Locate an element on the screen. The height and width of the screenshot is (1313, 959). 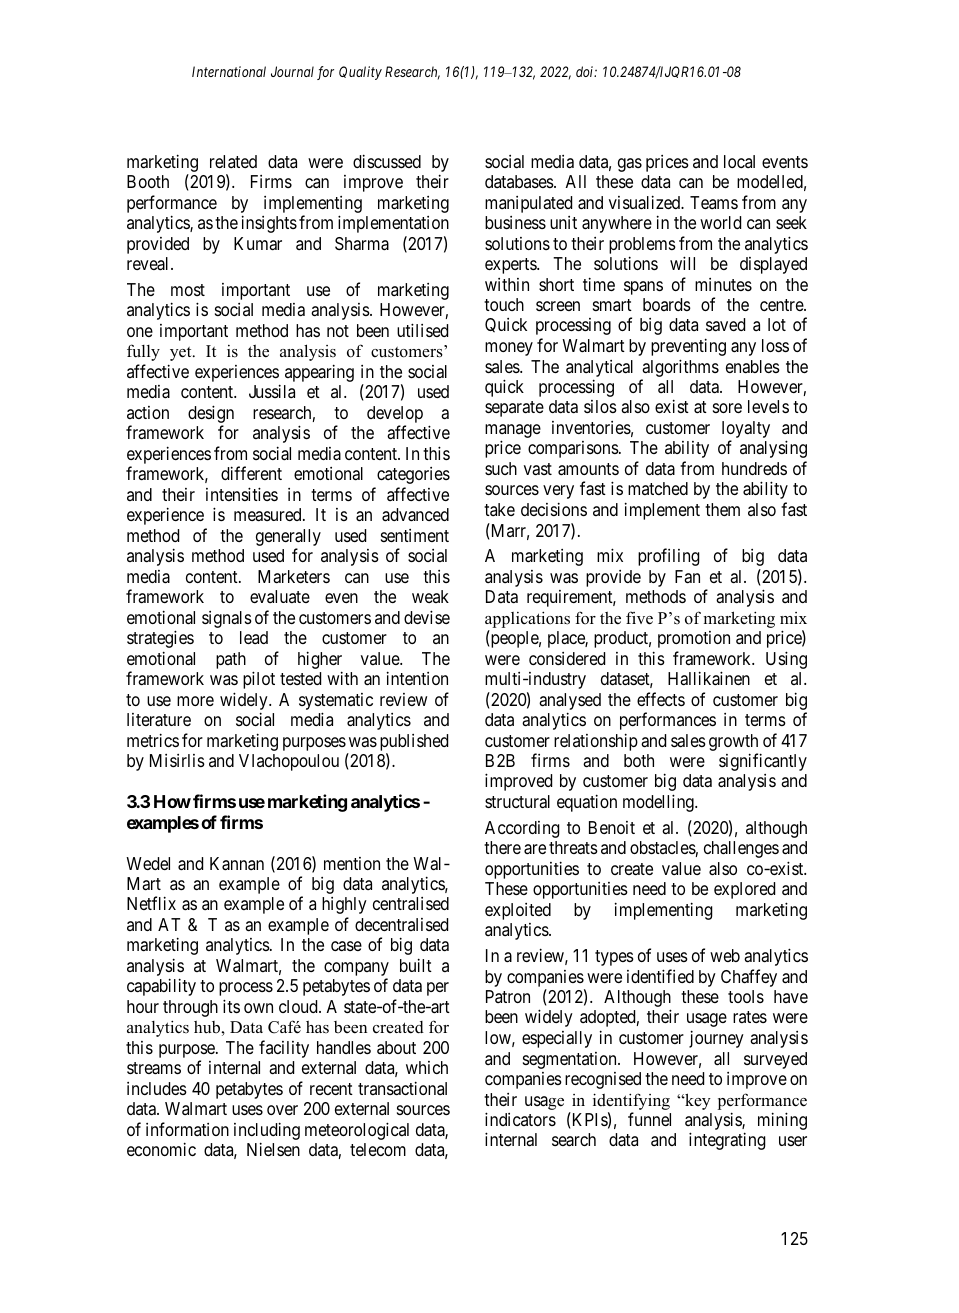
information is located at coordinates (187, 1129).
